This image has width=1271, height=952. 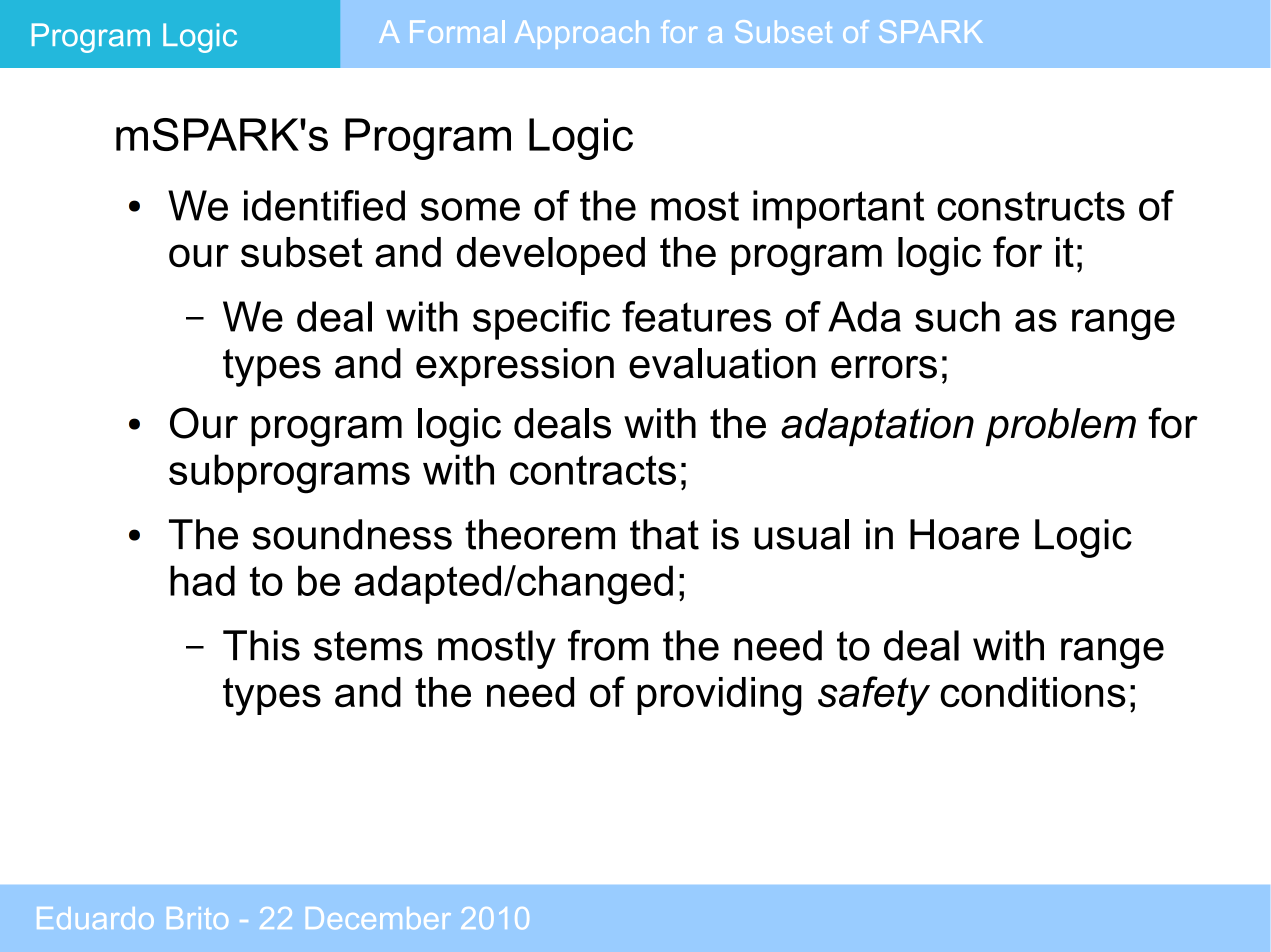 I want to click on constructs, so click(x=1031, y=206).
